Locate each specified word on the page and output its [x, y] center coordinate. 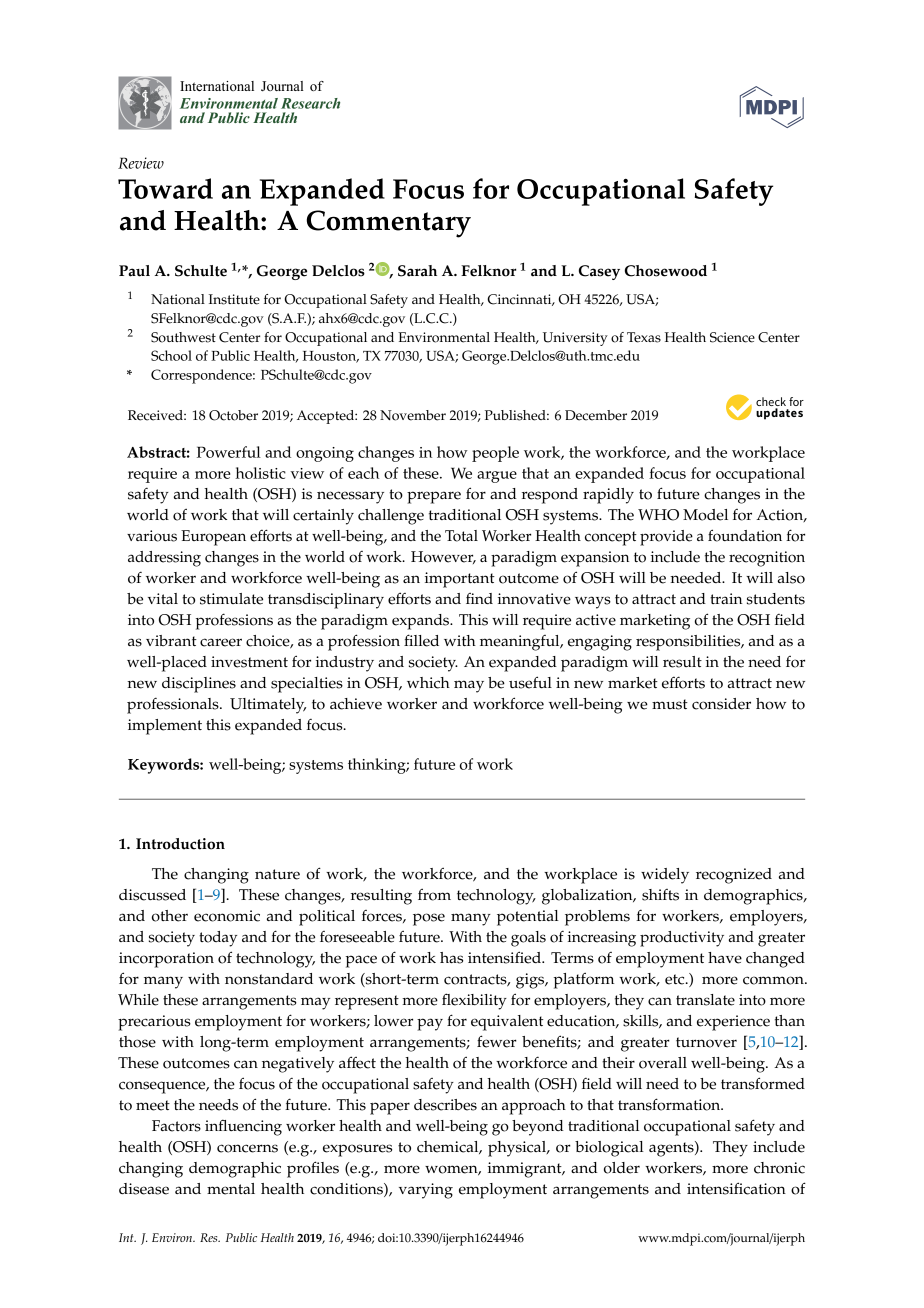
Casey [599, 272]
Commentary [388, 224]
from [434, 894]
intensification [736, 1188]
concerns [247, 1148]
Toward [165, 188]
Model [705, 515]
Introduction [180, 844]
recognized [734, 876]
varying [426, 1191]
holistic [260, 473]
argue [497, 477]
